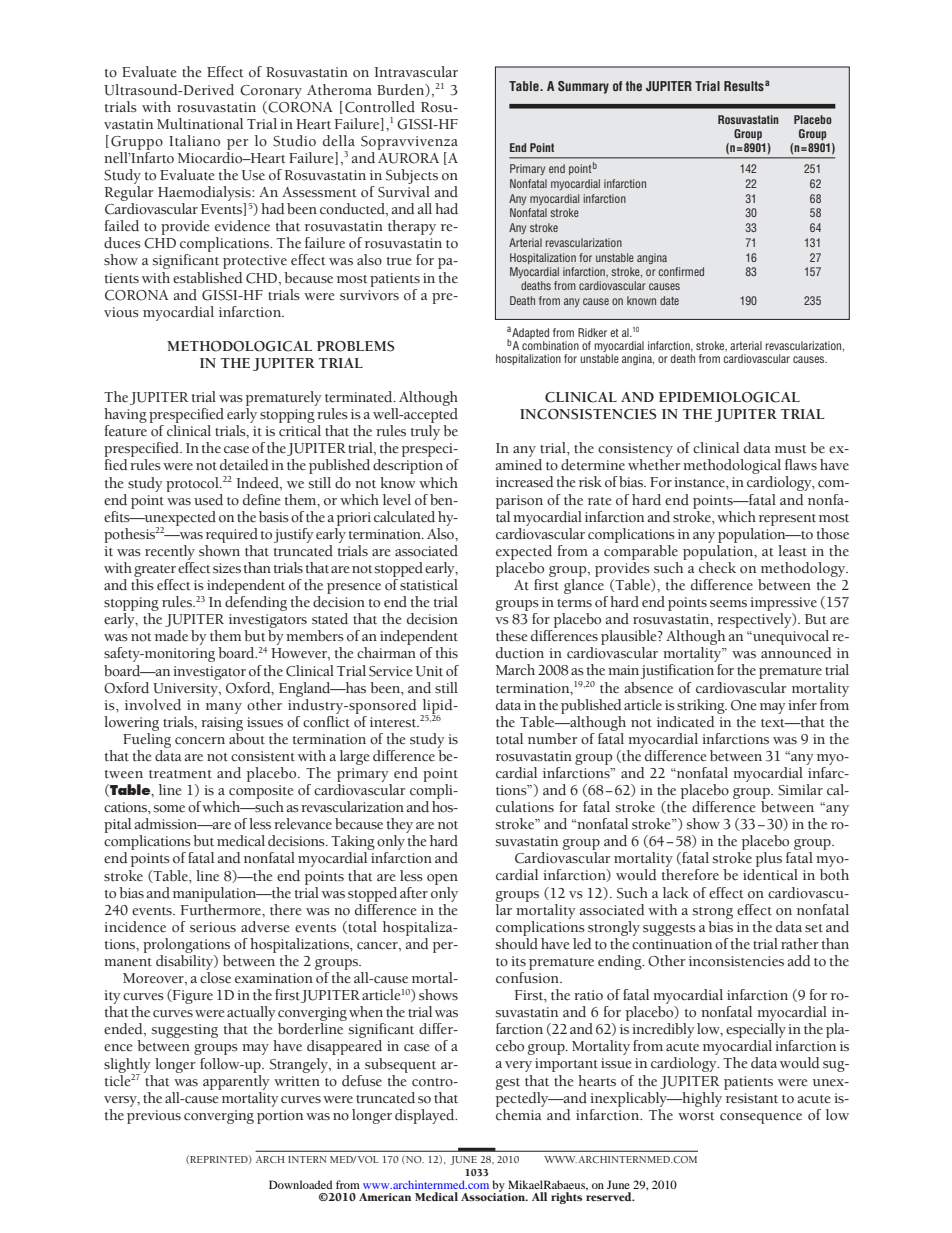  What do you see at coordinates (280, 1117) in the screenshot?
I see `portion` at bounding box center [280, 1117].
